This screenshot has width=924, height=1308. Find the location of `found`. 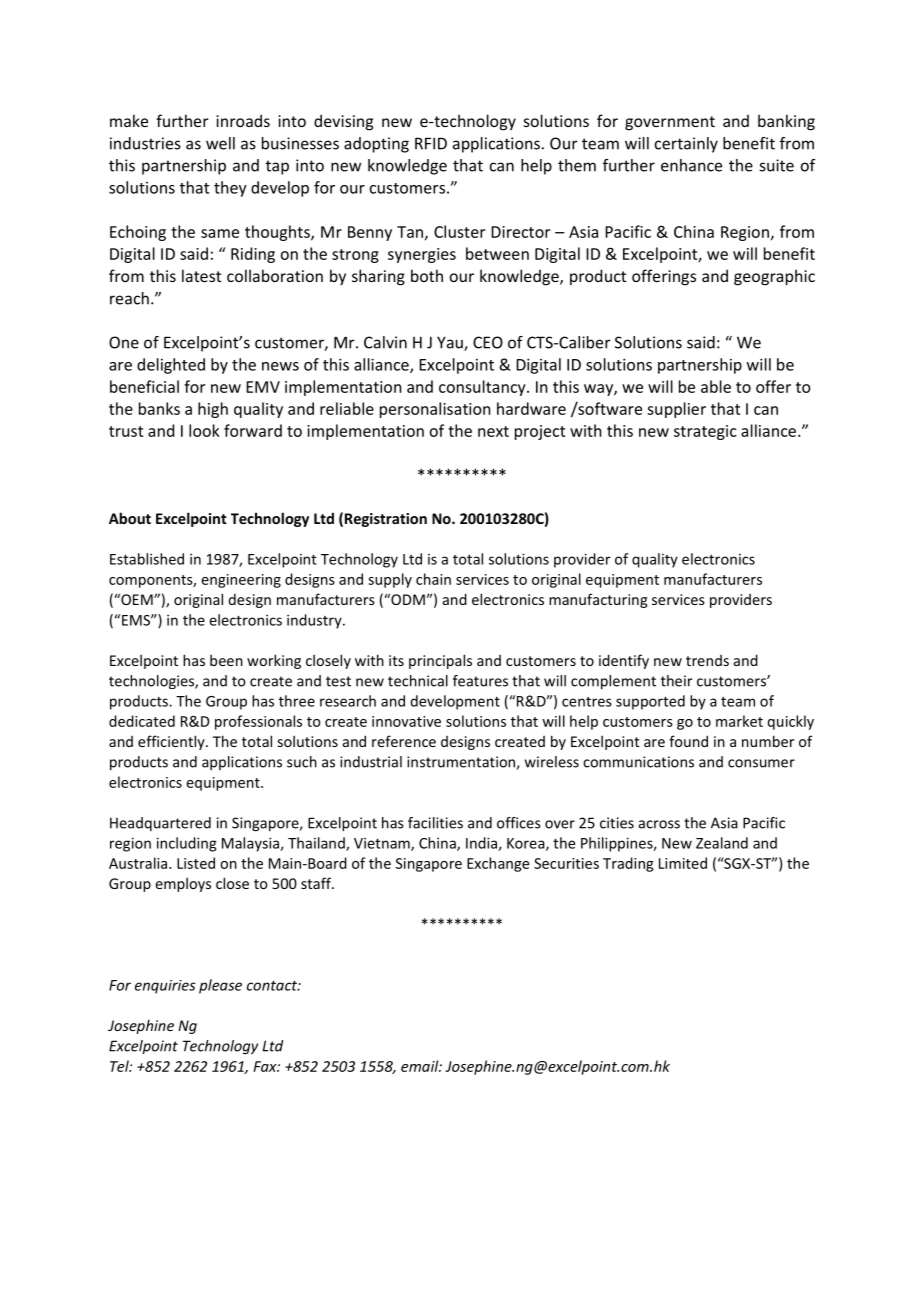

found is located at coordinates (688, 741).
